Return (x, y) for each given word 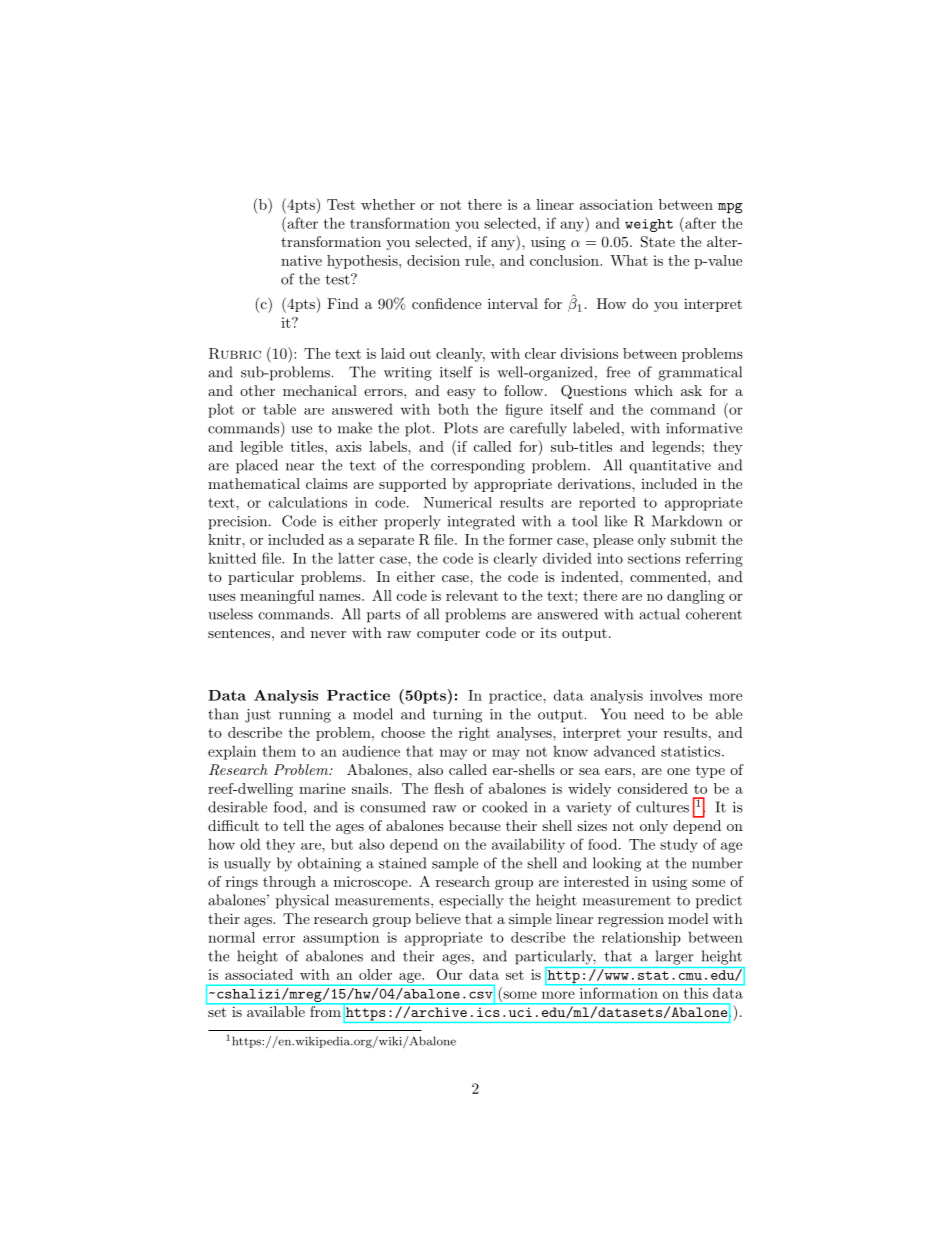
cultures (662, 807)
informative (704, 428)
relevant (472, 595)
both (453, 409)
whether (388, 204)
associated (259, 974)
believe (438, 918)
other (257, 390)
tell (293, 825)
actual (659, 614)
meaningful (277, 597)
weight (649, 225)
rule (479, 260)
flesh (449, 788)
